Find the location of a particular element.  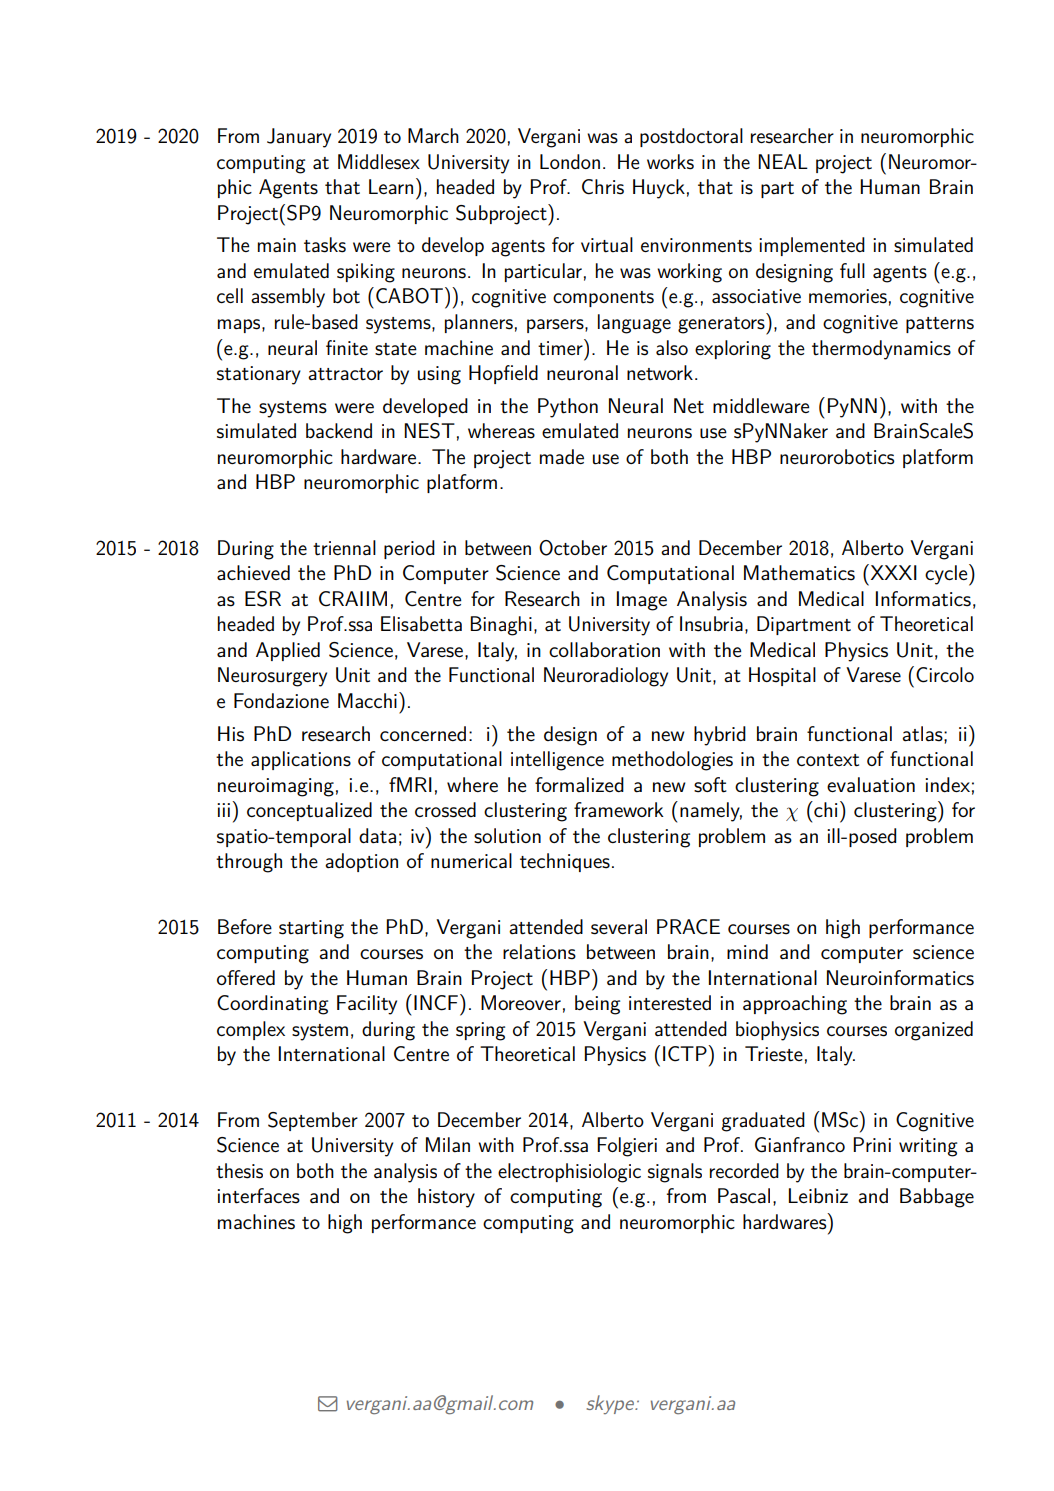

being is located at coordinates (597, 1005).
